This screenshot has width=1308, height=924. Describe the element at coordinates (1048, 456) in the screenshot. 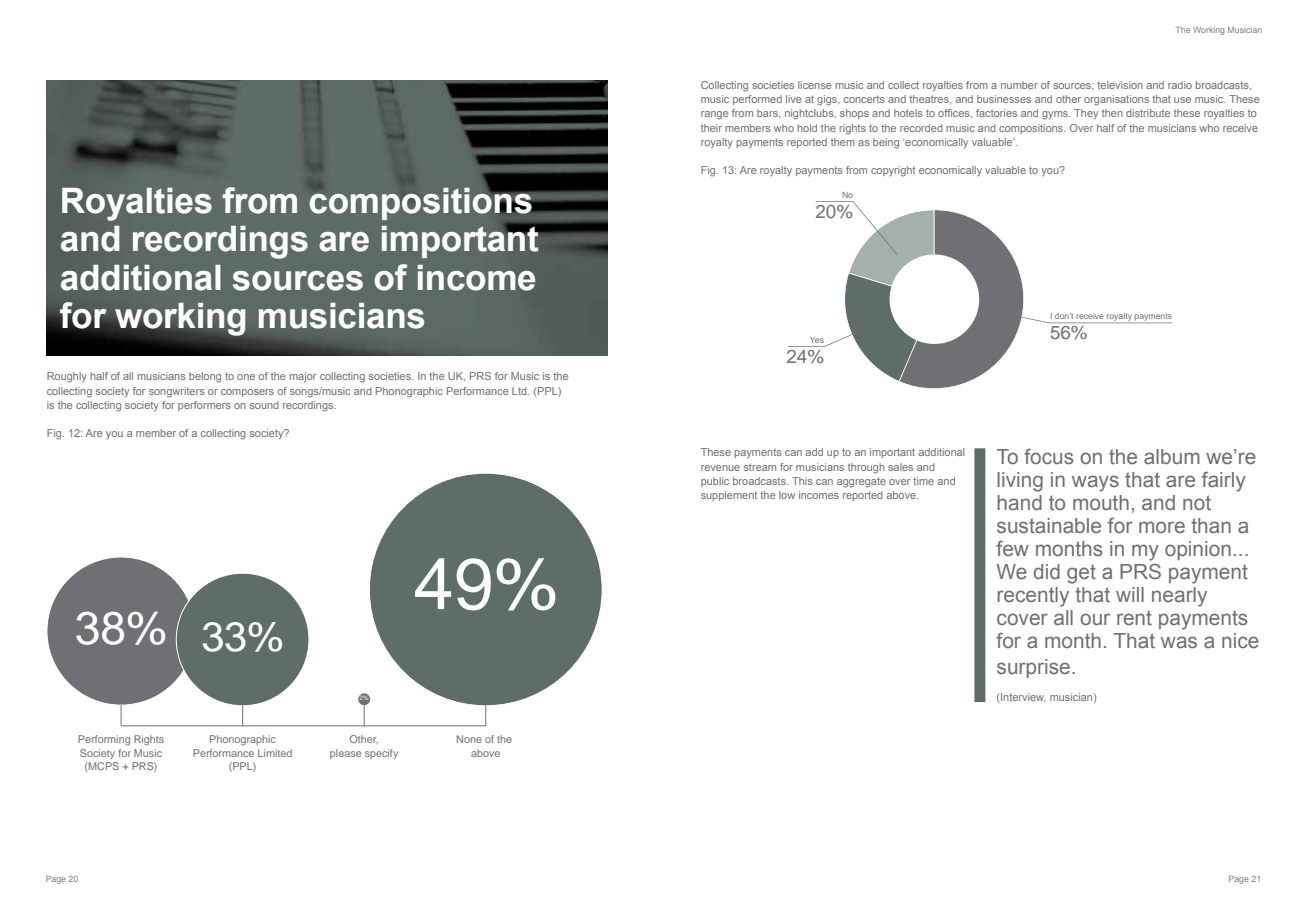

I see `focus` at that location.
